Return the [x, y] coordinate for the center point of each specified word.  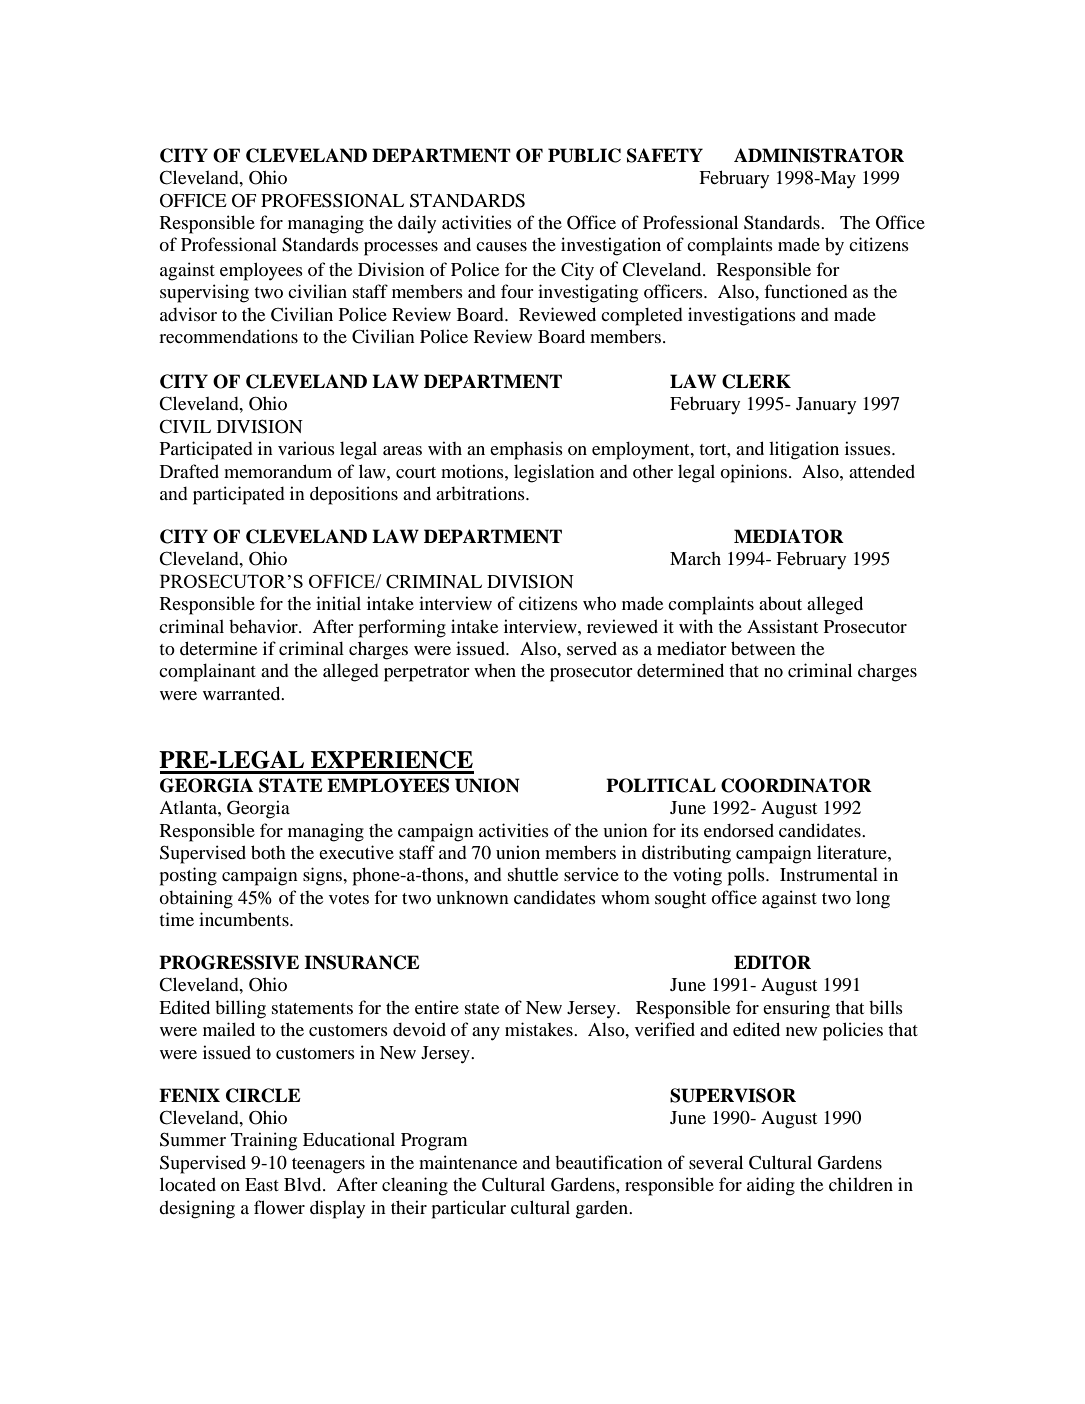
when [495, 670]
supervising [204, 293]
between [763, 648]
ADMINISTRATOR [819, 155]
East [262, 1184]
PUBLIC [584, 155]
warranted [243, 693]
